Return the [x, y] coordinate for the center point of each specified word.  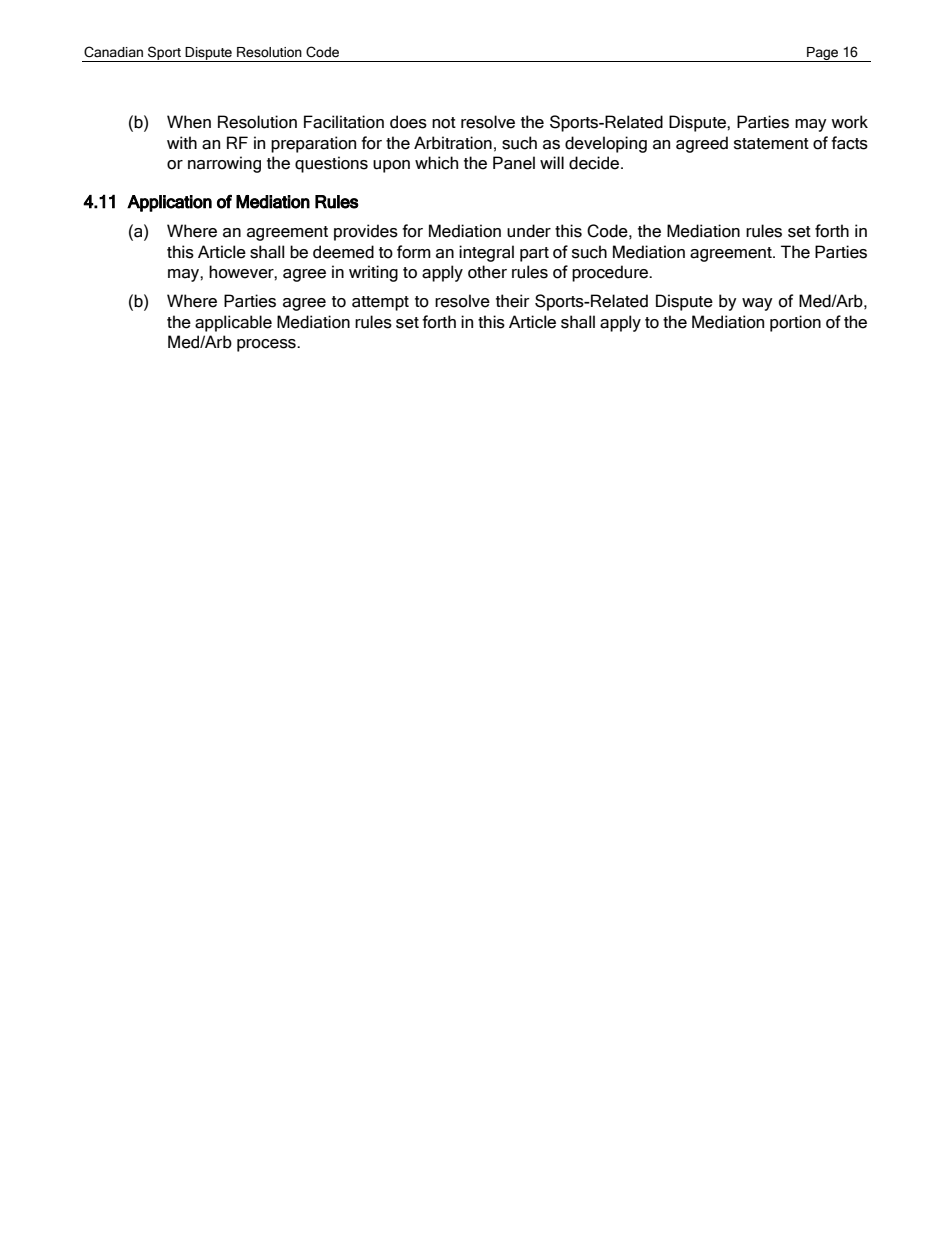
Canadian [113, 52]
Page [823, 54]
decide [595, 163]
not [444, 123]
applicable [233, 323]
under [529, 231]
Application [169, 203]
